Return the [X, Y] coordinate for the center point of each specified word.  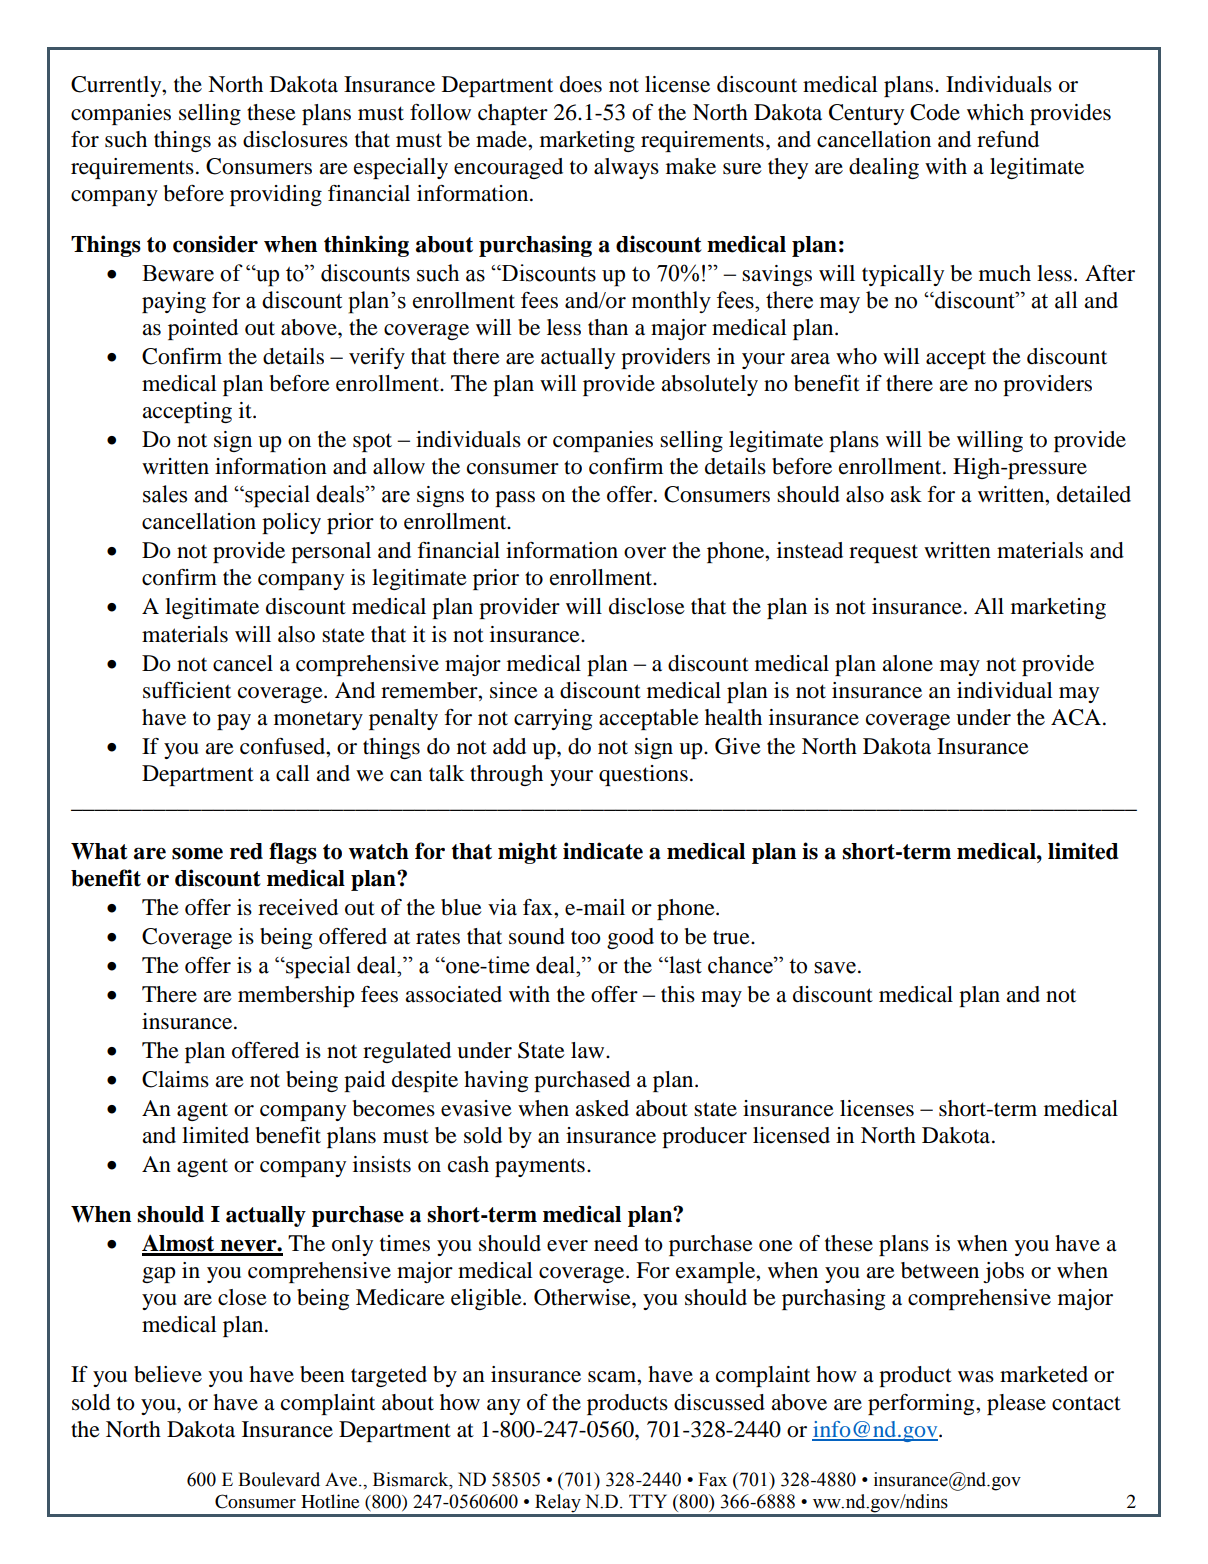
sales [165, 494]
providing [276, 195]
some [197, 853]
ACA [1076, 717]
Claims [175, 1079]
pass [515, 499]
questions [643, 775]
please [1016, 1404]
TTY [648, 1501]
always [626, 168]
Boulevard [279, 1479]
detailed [1094, 494]
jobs [1003, 1272]
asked [602, 1108]
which [995, 112]
